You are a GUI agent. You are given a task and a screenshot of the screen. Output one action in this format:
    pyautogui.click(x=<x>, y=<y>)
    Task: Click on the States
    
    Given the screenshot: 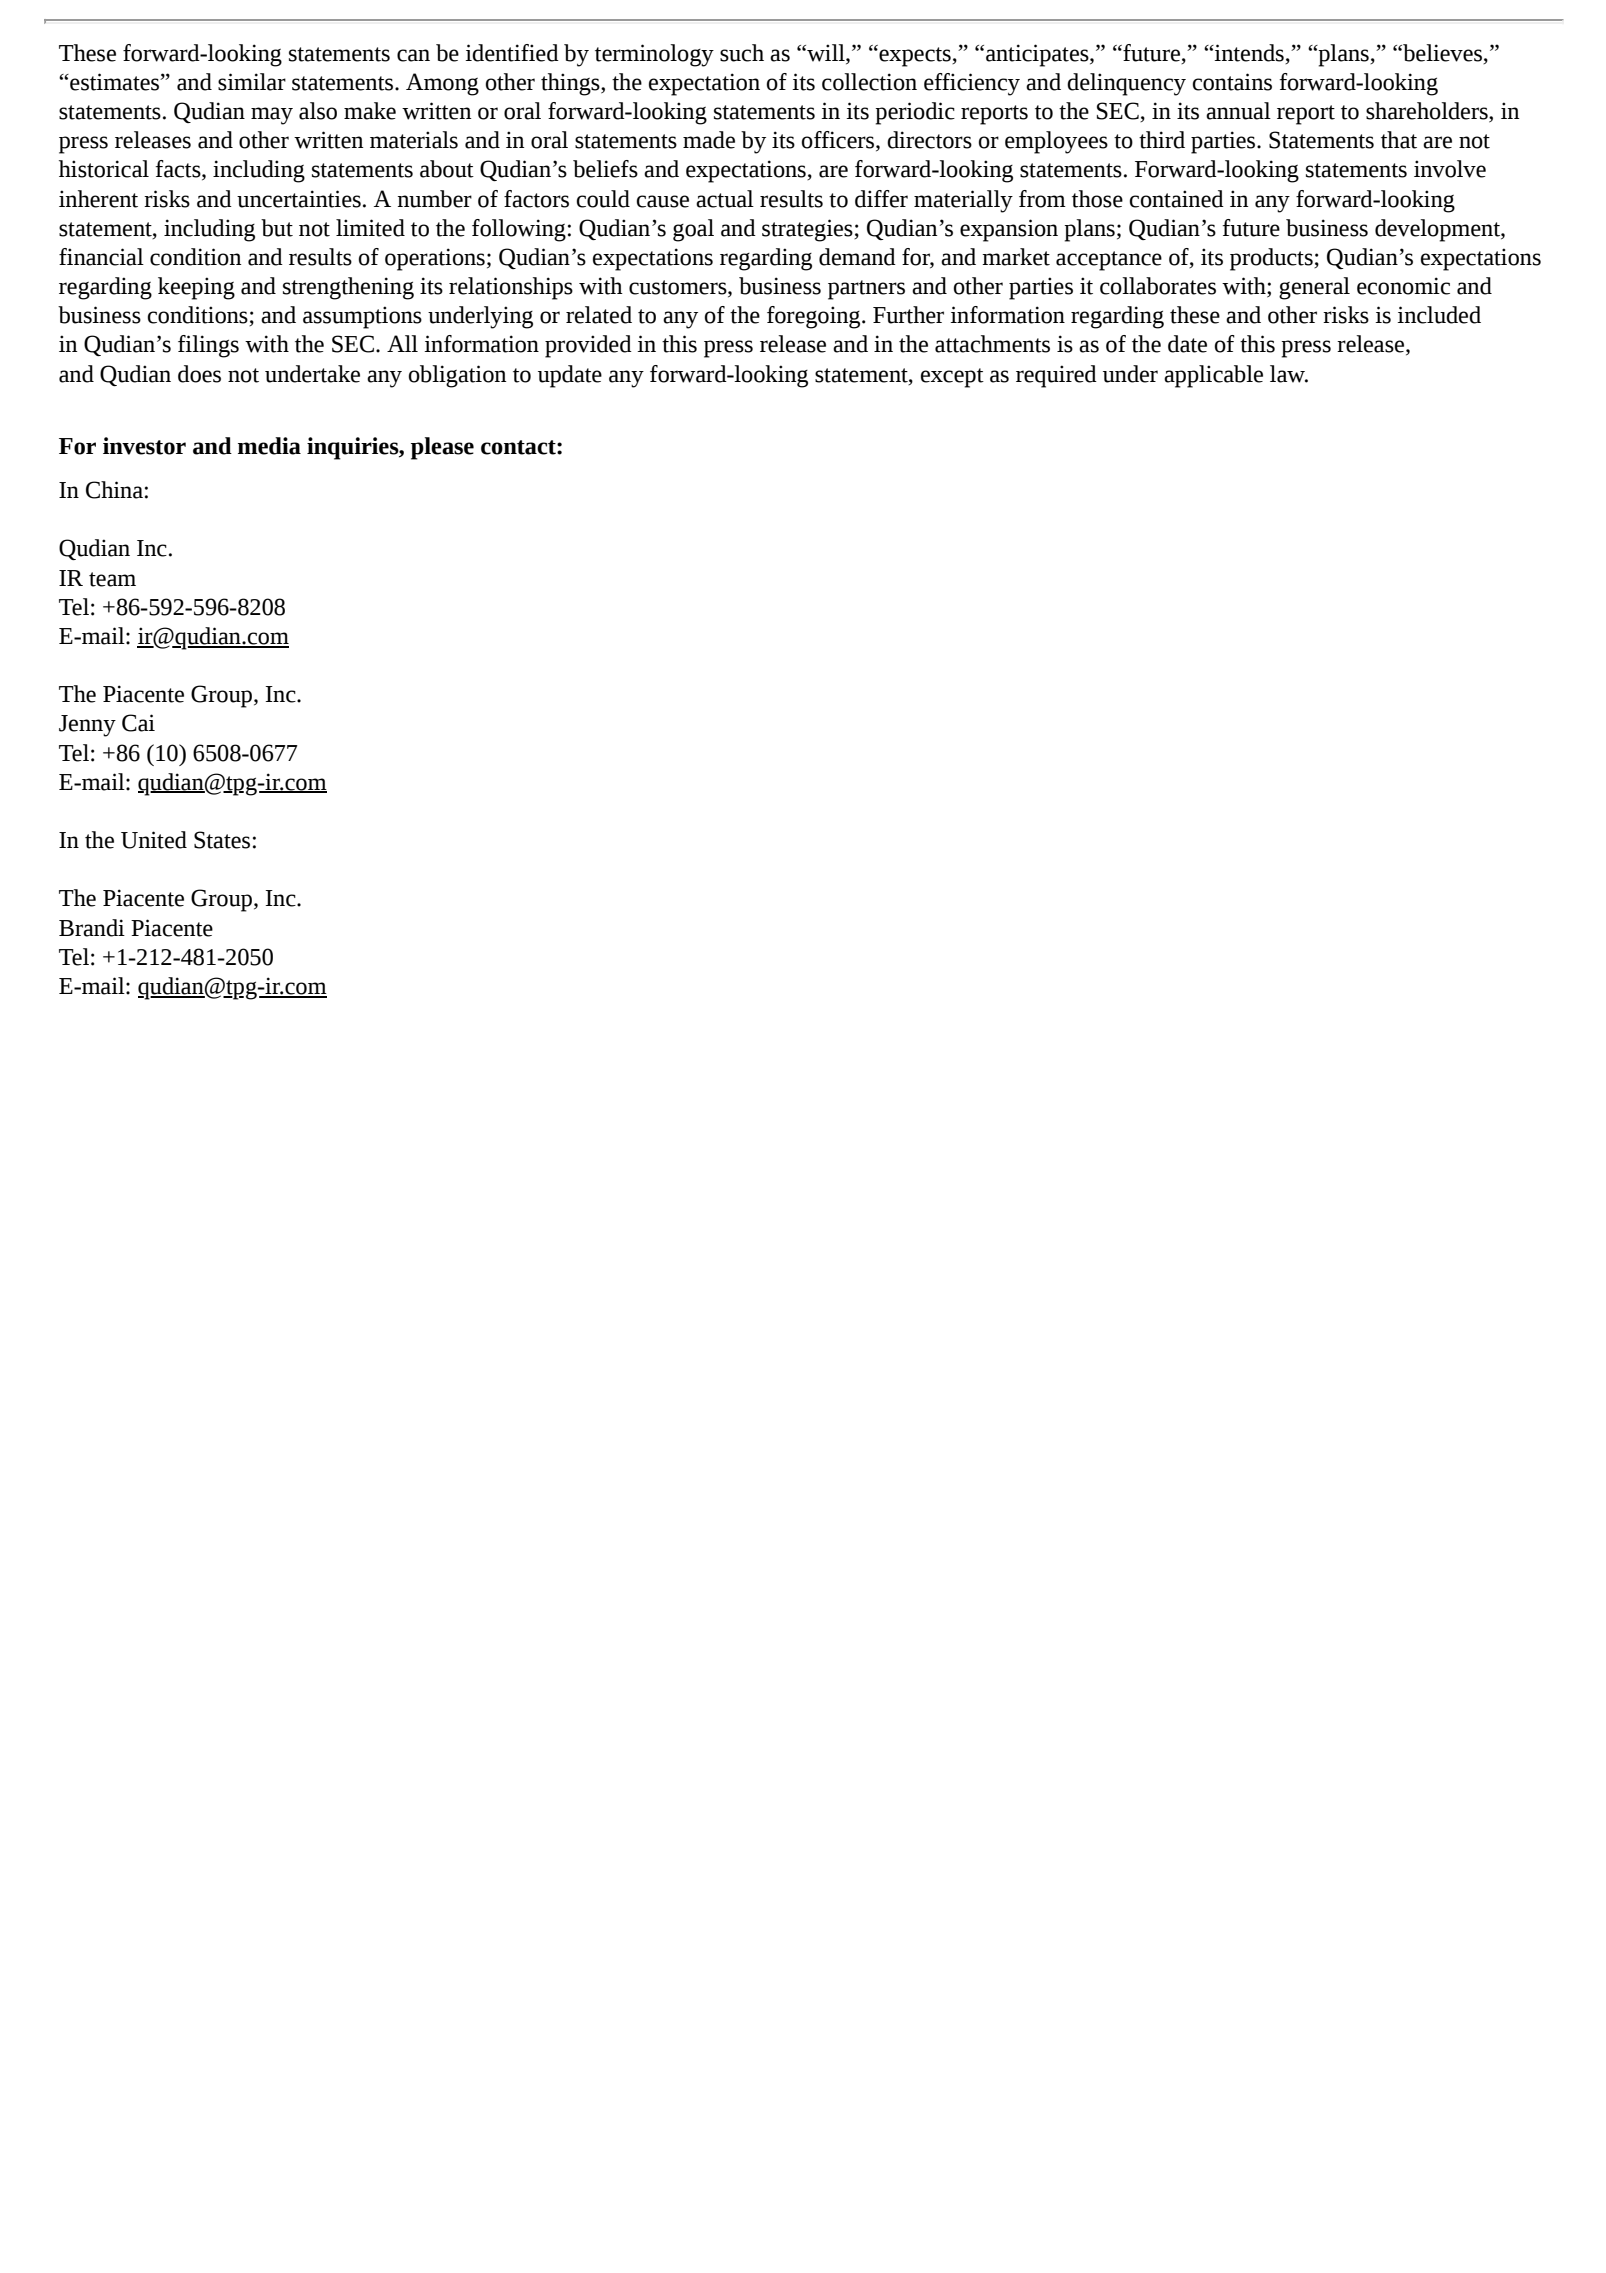 What is the action you would take?
    pyautogui.click(x=222, y=840)
